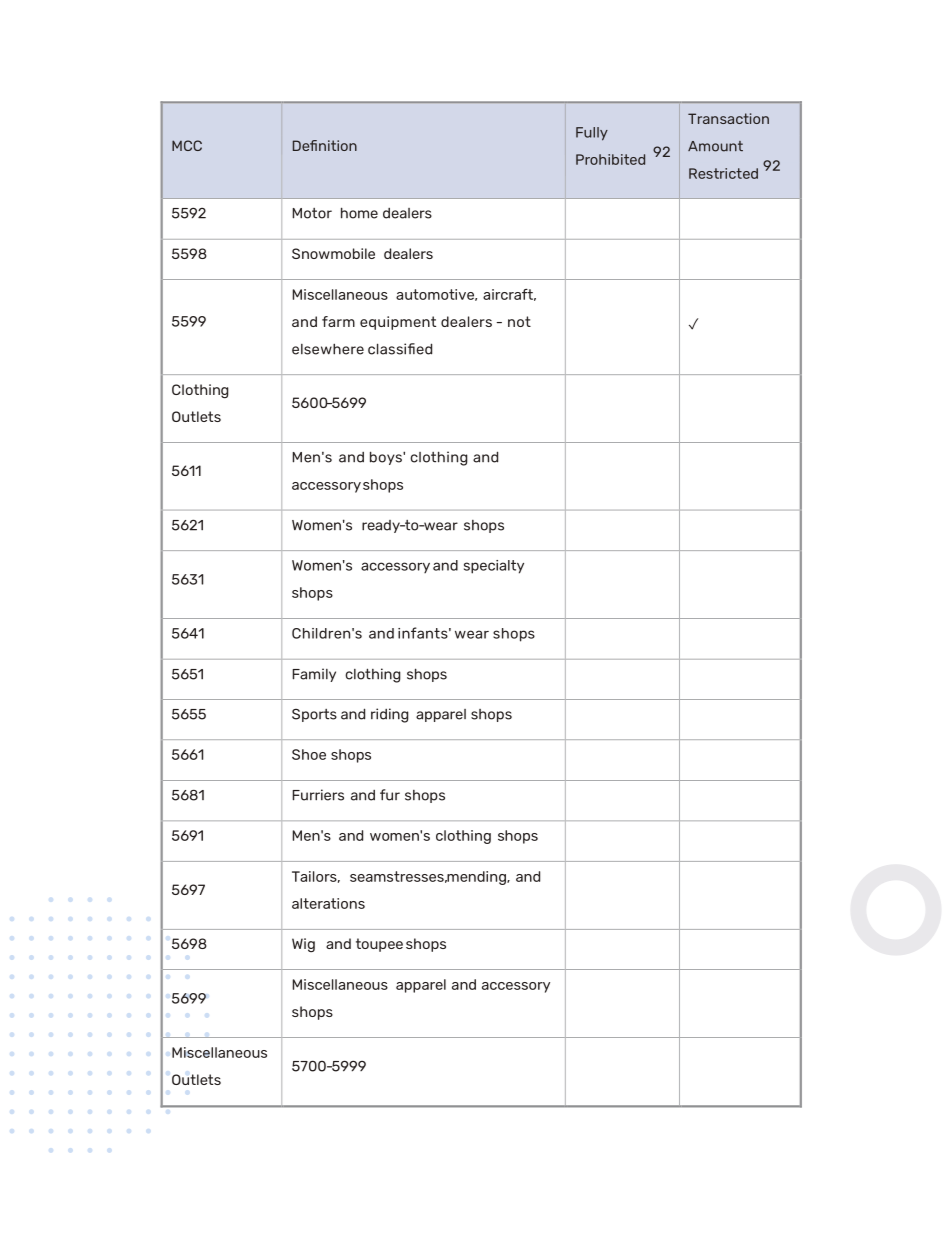  I want to click on riding, so click(390, 715).
